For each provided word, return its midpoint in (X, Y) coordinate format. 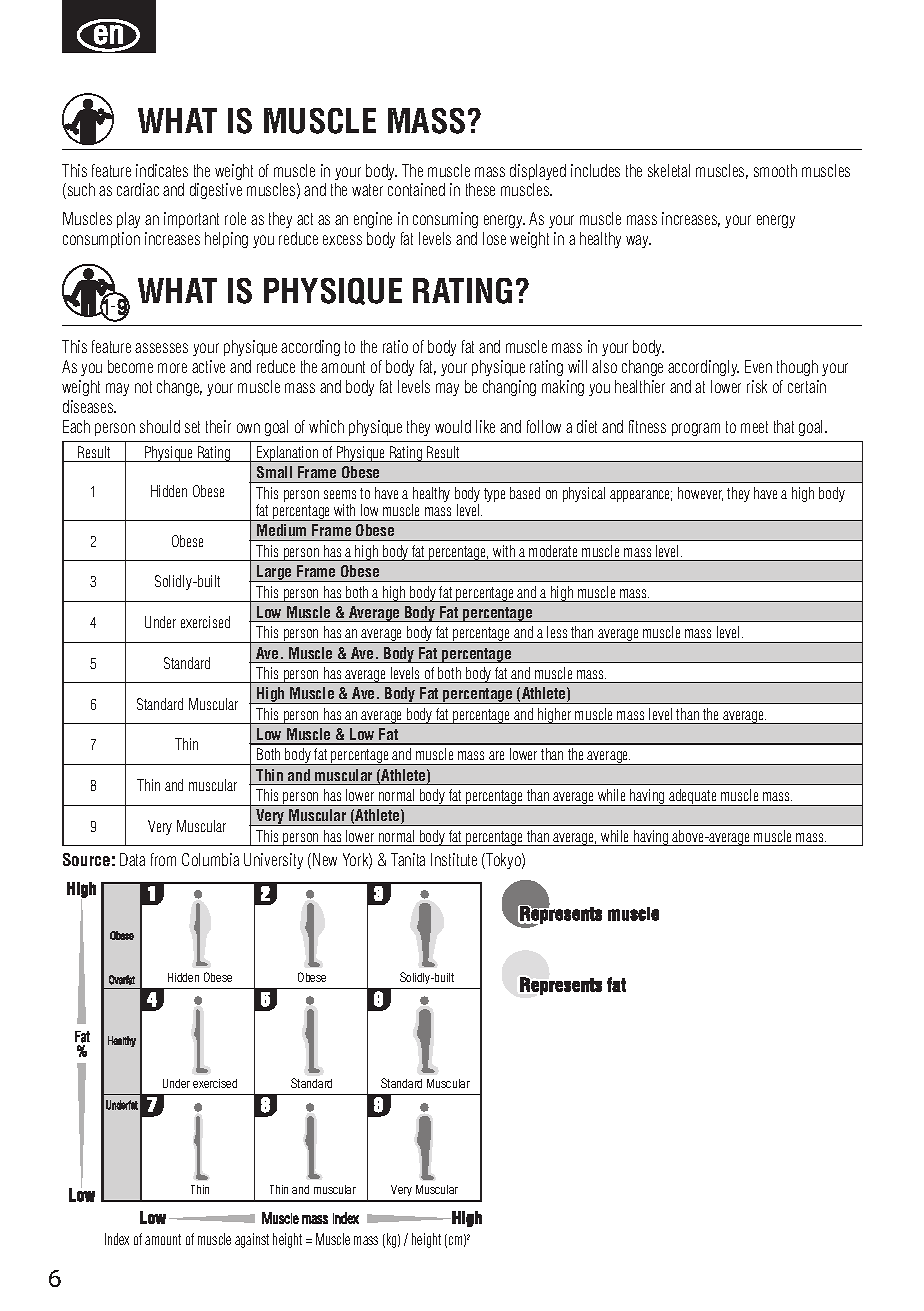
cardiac (138, 189)
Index (117, 1239)
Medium (281, 530)
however (700, 494)
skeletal (669, 170)
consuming (445, 220)
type (494, 495)
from (163, 859)
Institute (454, 859)
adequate (693, 797)
